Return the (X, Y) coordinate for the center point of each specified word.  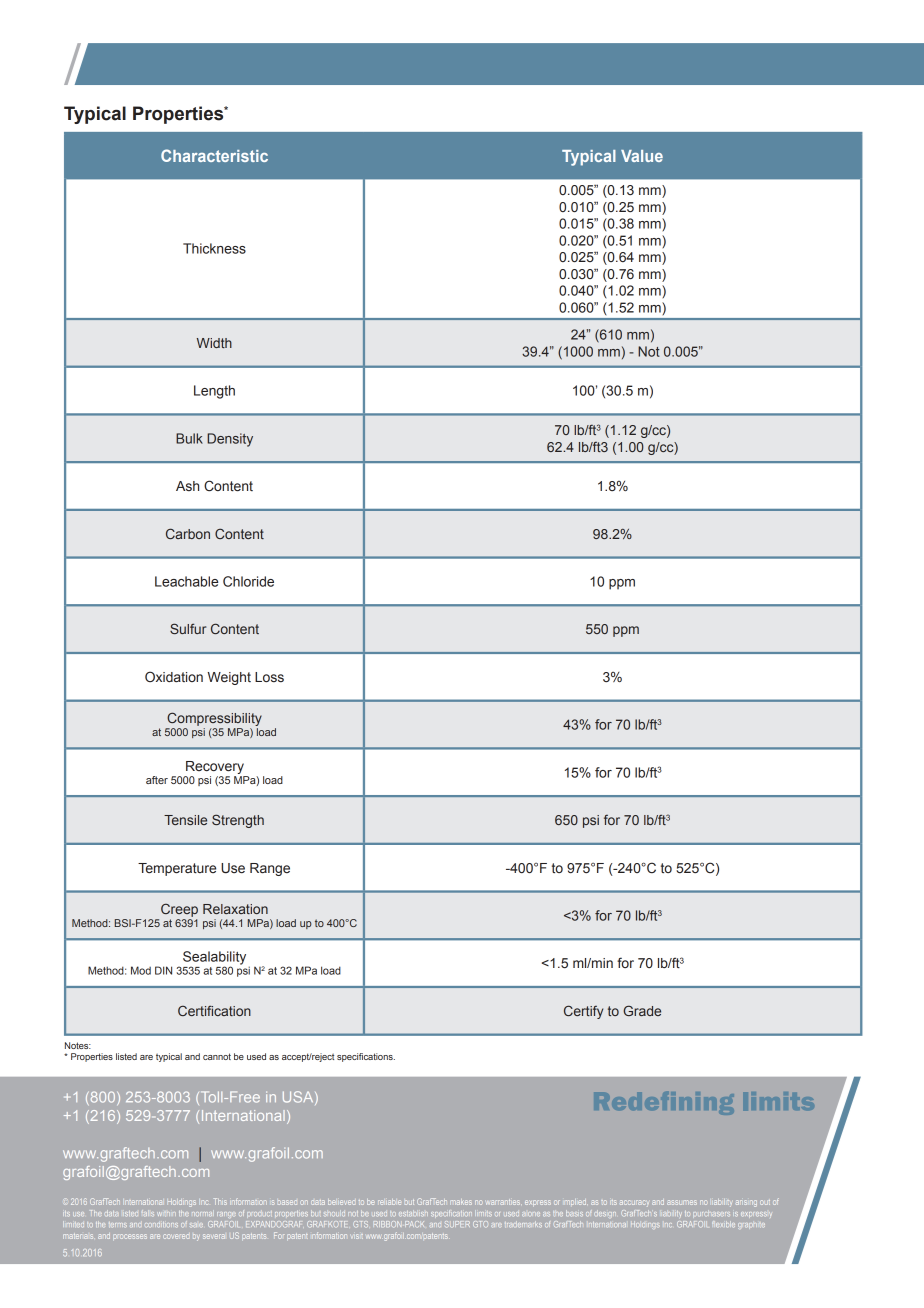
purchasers (711, 1214)
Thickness (214, 248)
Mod (141, 970)
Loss (269, 677)
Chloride (248, 581)
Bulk (189, 438)
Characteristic (214, 155)
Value (642, 156)
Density (230, 440)
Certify (583, 1012)
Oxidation (174, 676)
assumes (682, 1202)
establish (413, 1213)
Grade (642, 1010)
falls (148, 1213)
